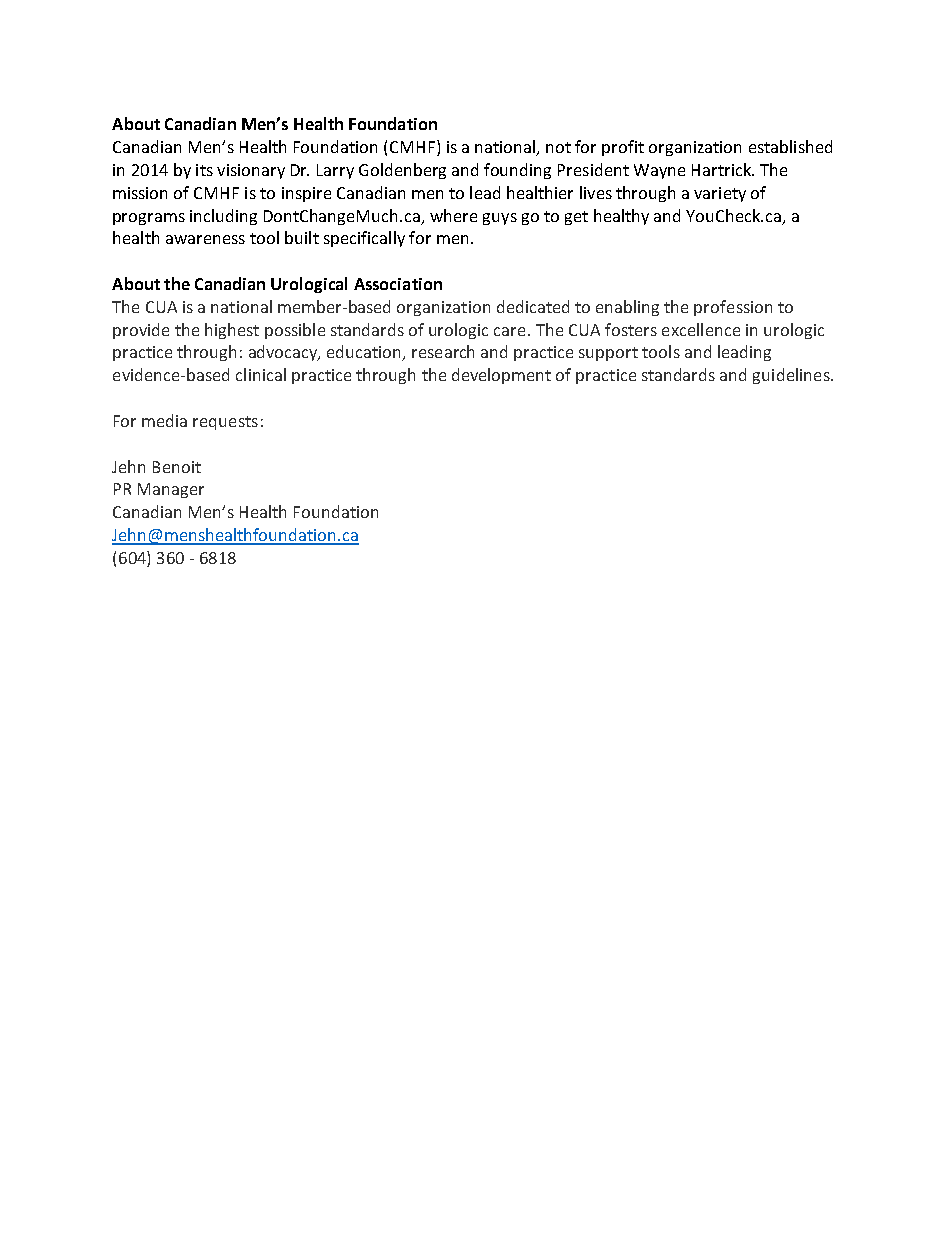 The width and height of the screenshot is (952, 1233). Describe the element at coordinates (171, 490) in the screenshot. I see `Manager` at that location.
